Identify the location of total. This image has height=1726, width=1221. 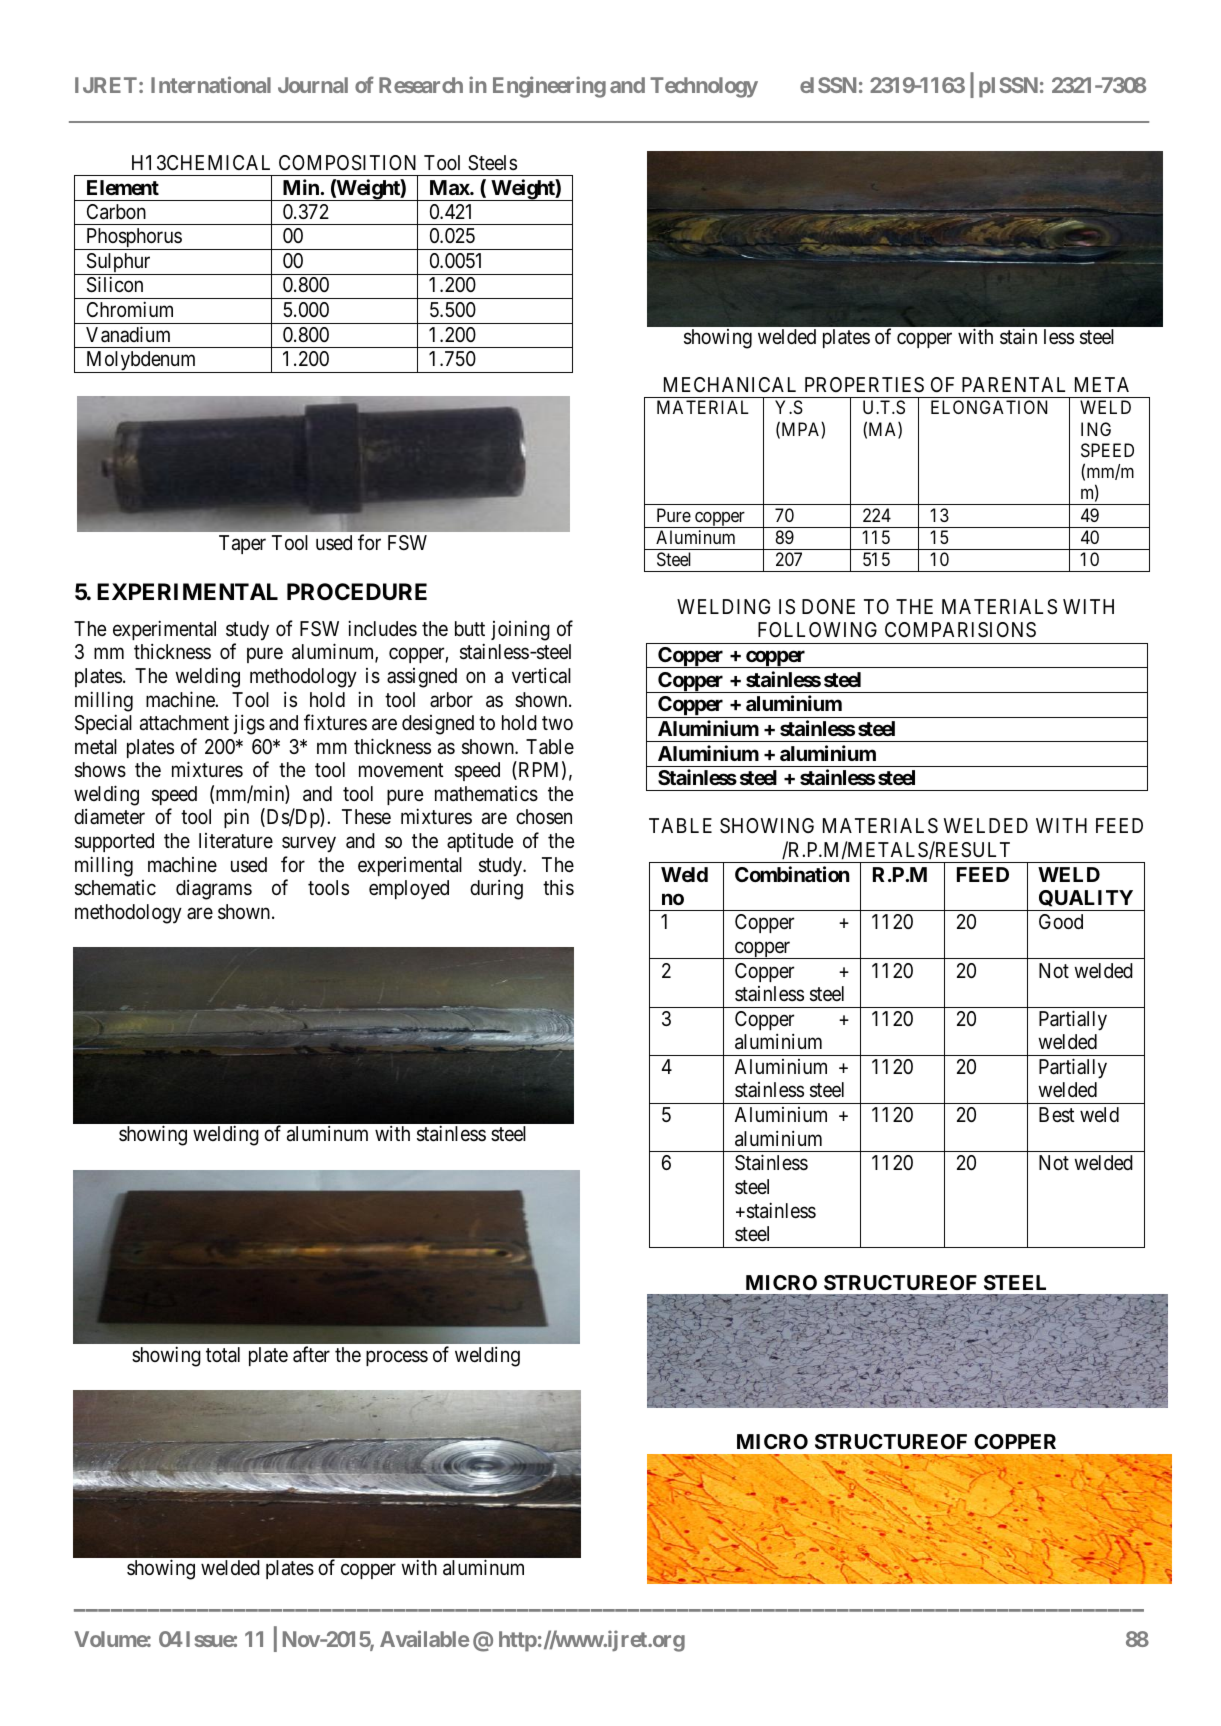
(223, 1355).
